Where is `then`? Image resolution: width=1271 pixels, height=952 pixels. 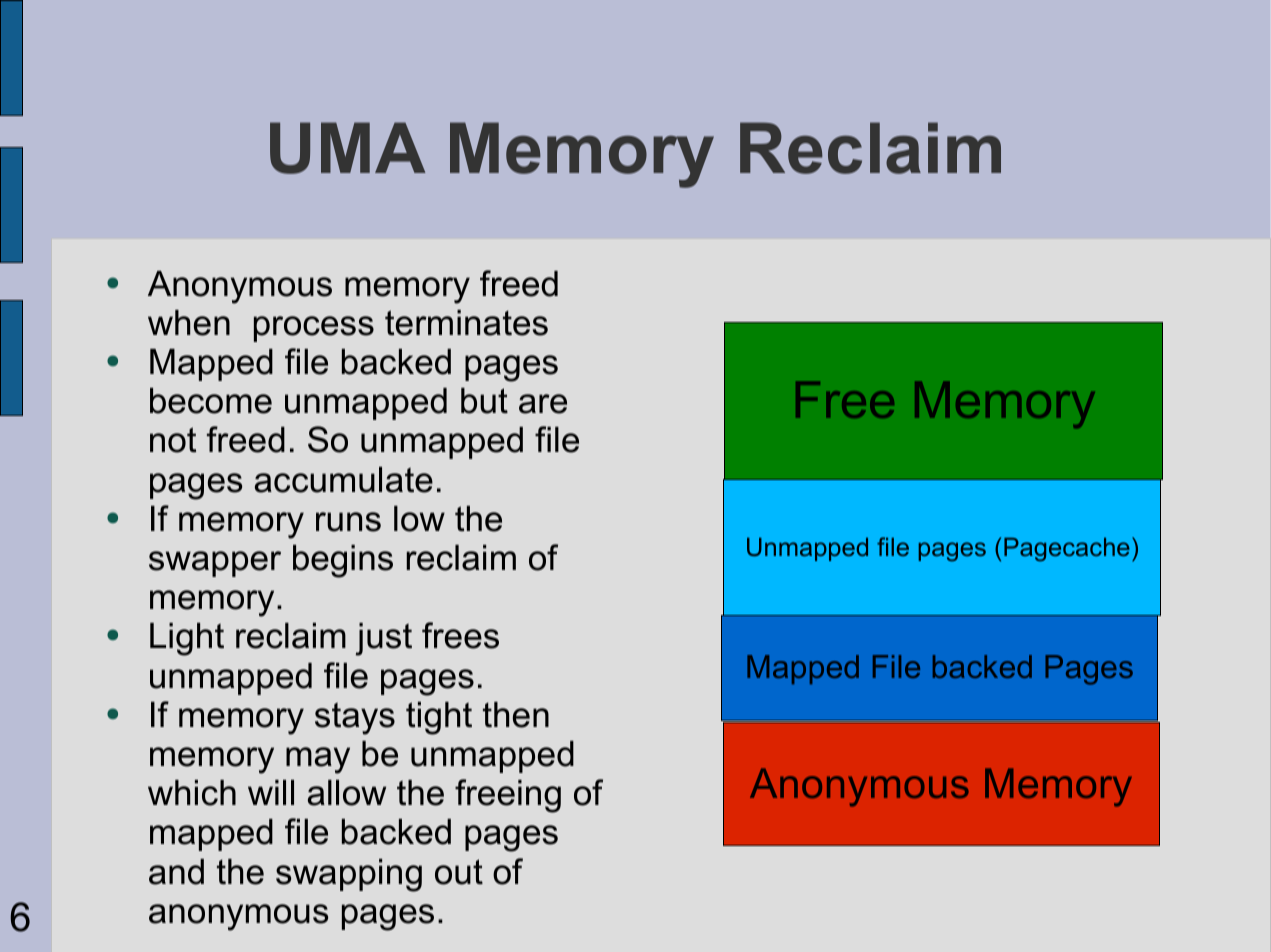
then is located at coordinates (516, 715).
